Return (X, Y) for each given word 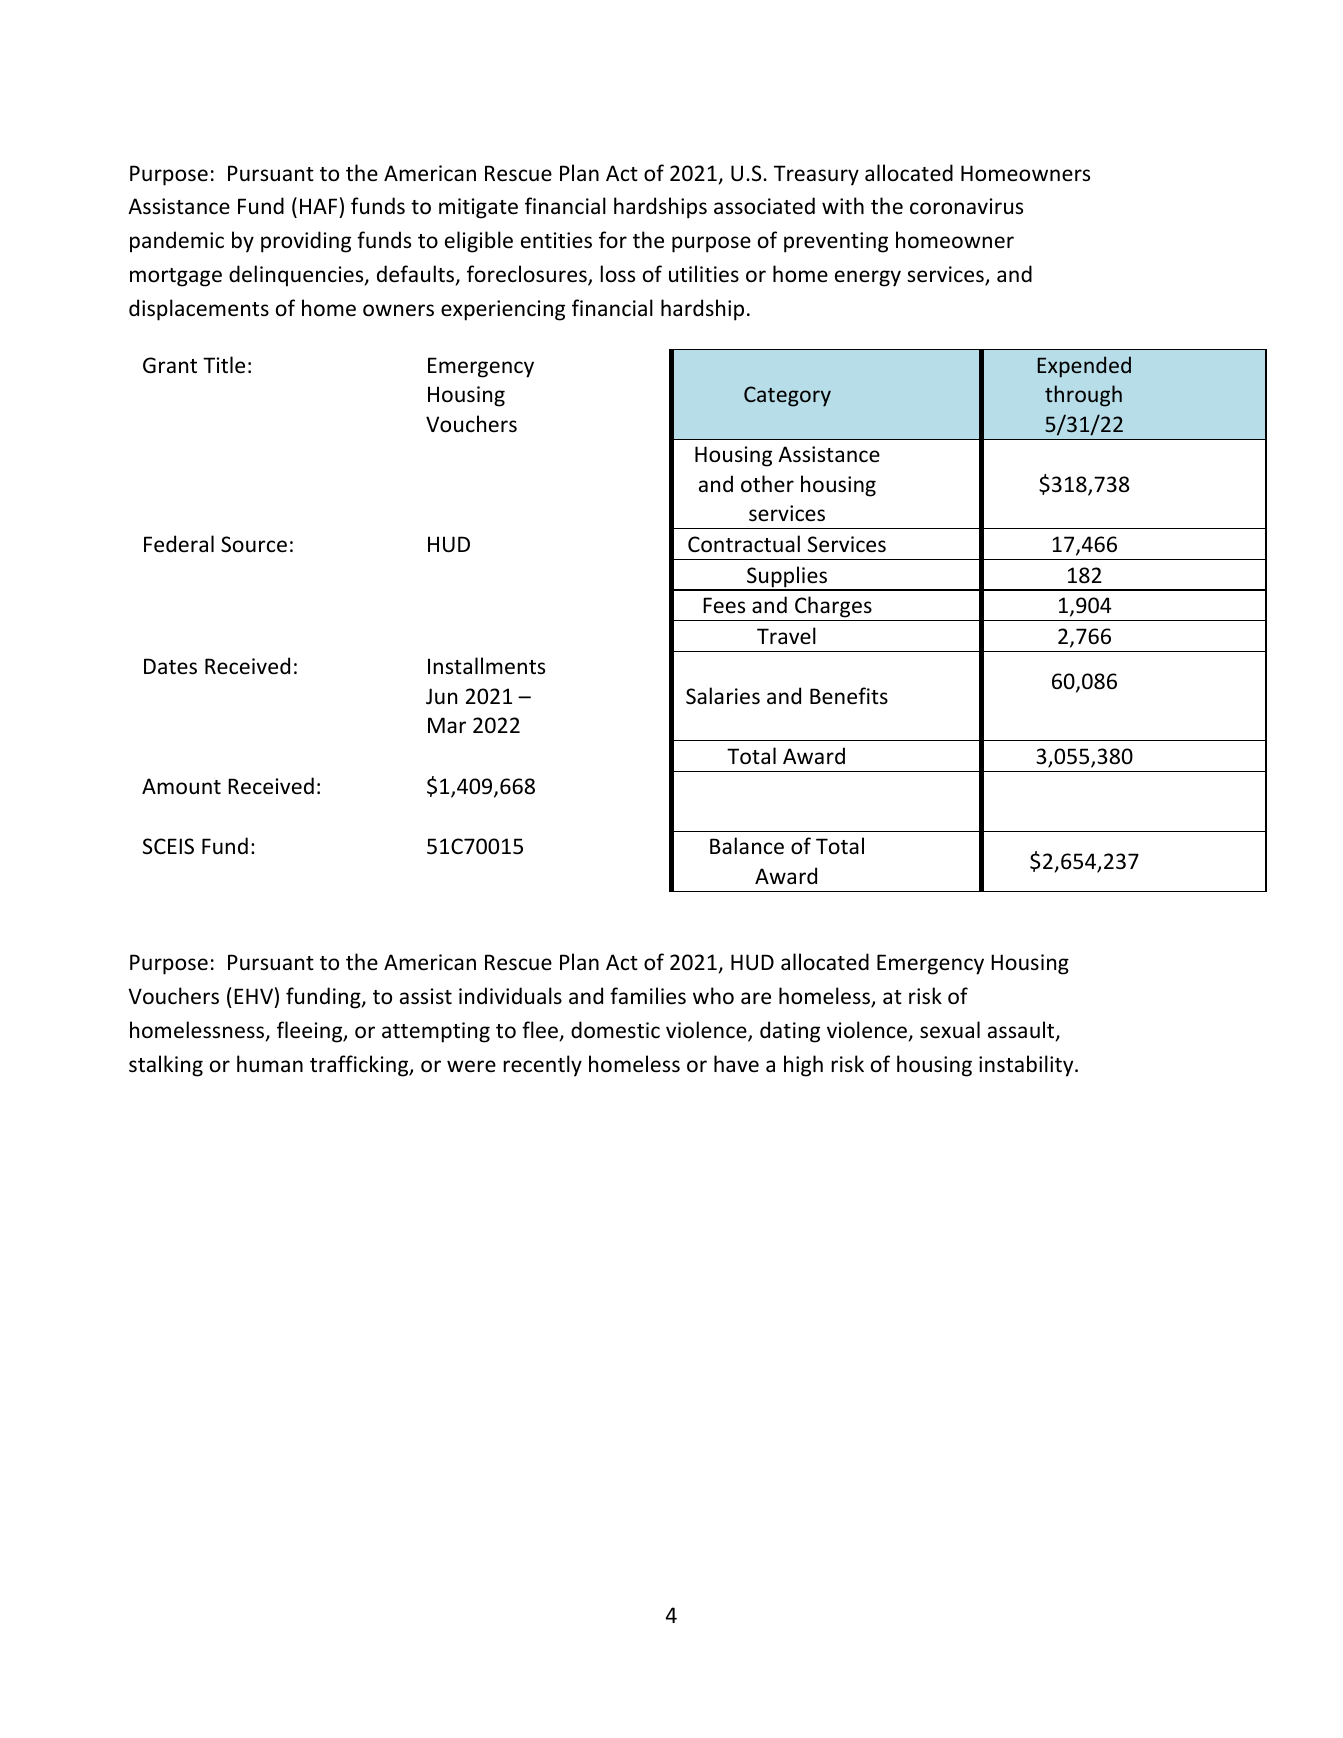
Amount (181, 786)
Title (224, 365)
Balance (747, 846)
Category (787, 396)
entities (556, 240)
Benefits (849, 696)
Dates (170, 666)
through (1083, 396)
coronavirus (966, 206)
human (270, 1064)
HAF (318, 206)
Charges (833, 607)
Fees (724, 605)
